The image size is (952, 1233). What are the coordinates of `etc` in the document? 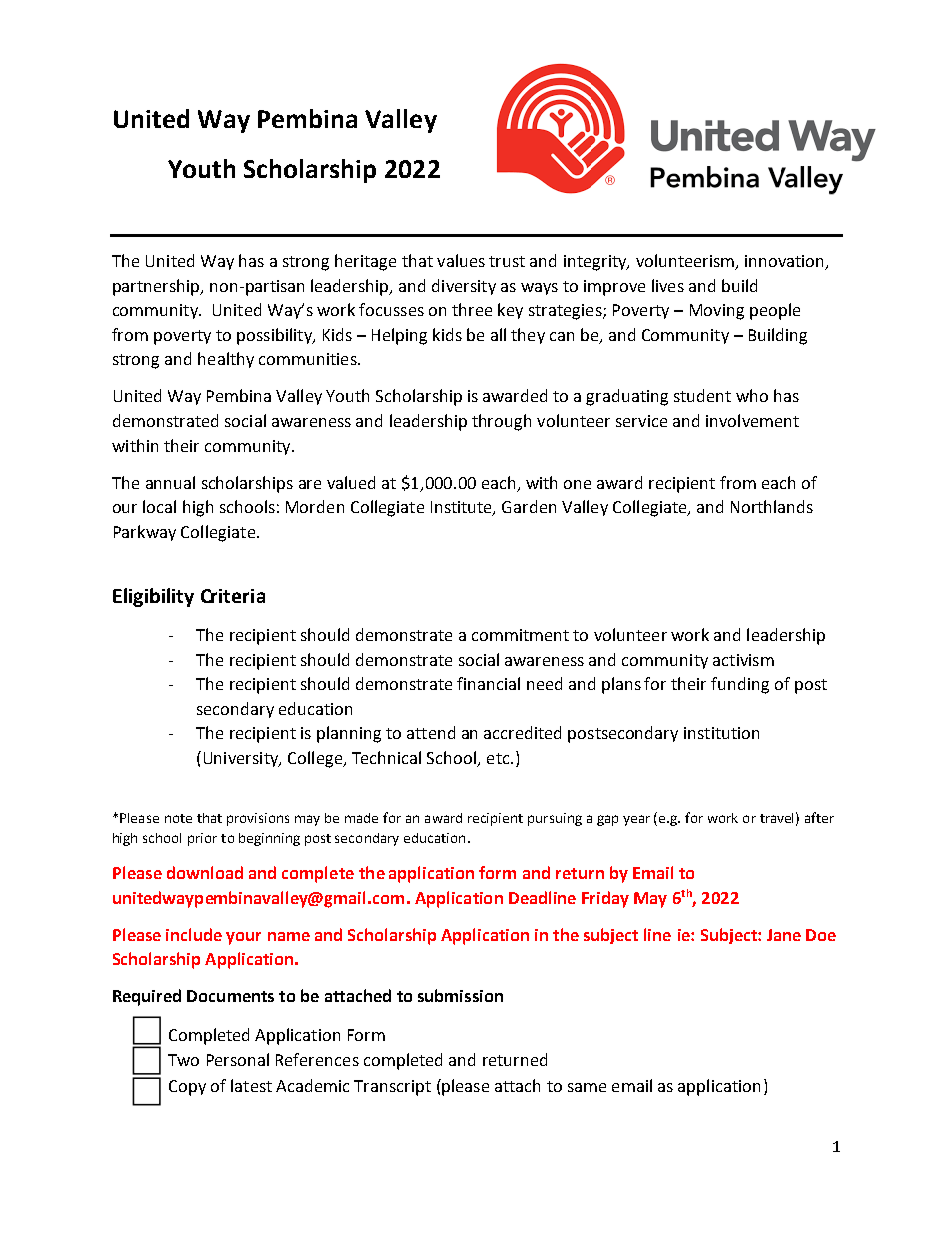 It's located at (499, 758).
